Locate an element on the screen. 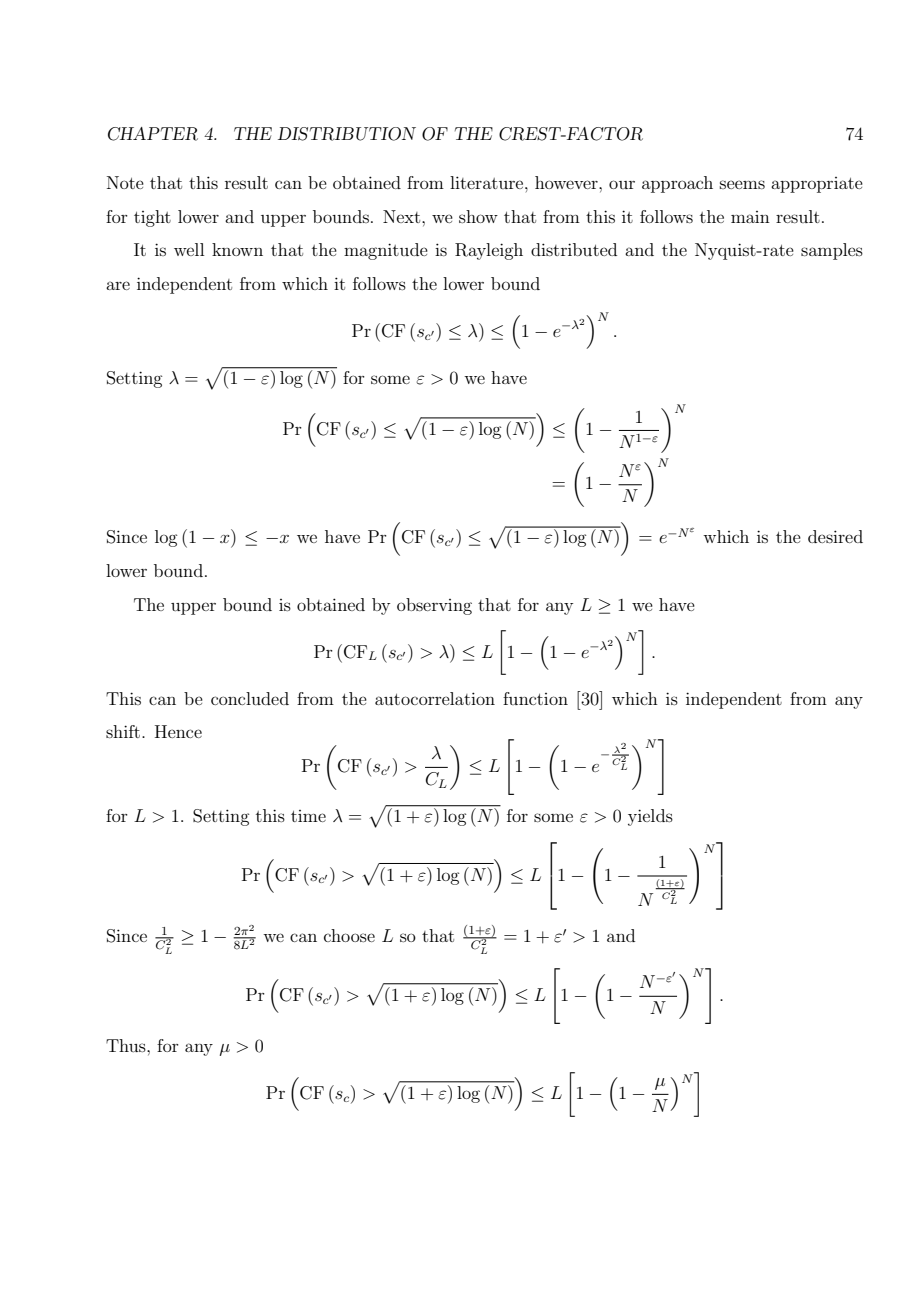 This screenshot has height=1308, width=924. choose is located at coordinates (349, 935).
